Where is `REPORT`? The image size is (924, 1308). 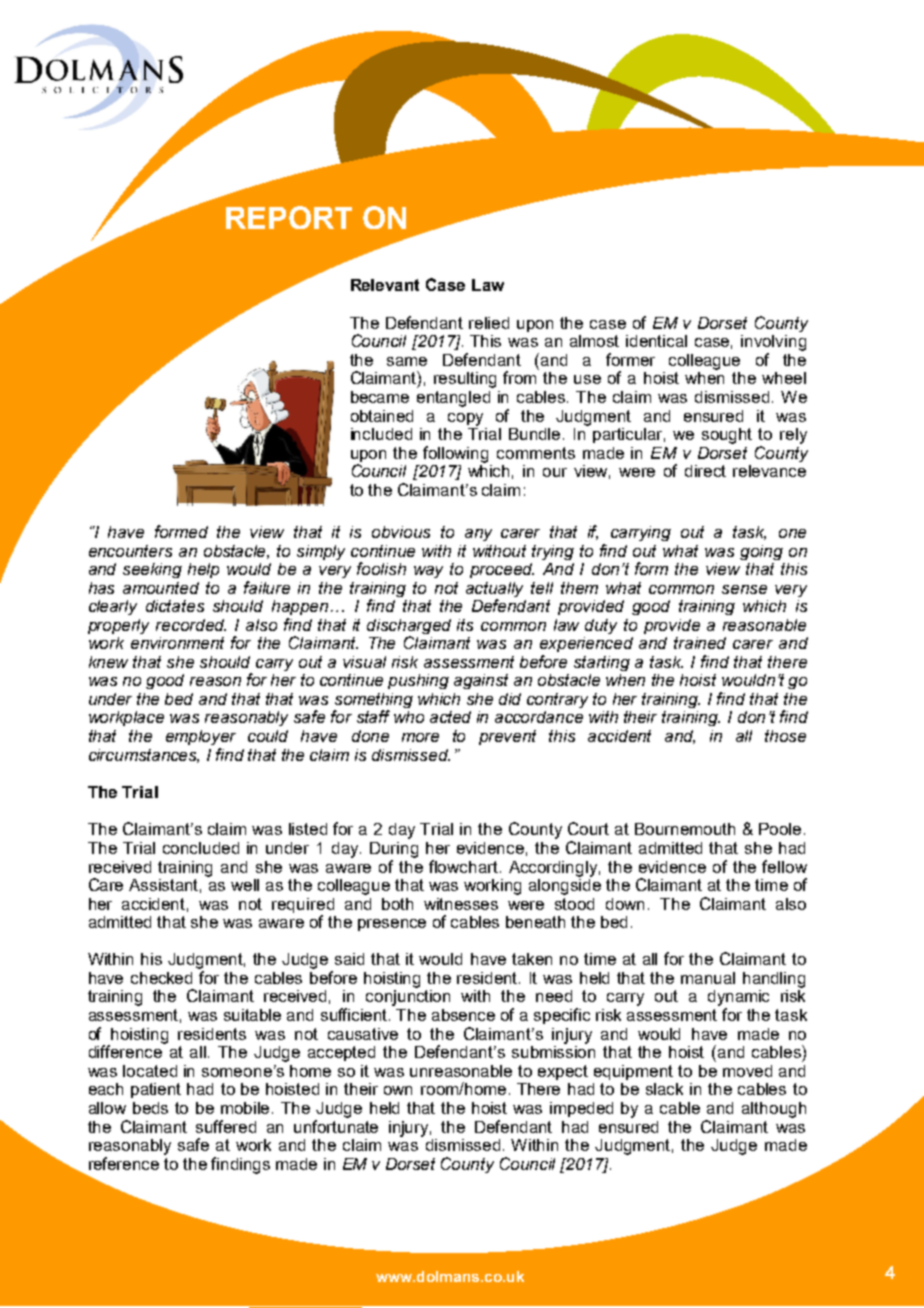
REPORT is located at coordinates (289, 217).
